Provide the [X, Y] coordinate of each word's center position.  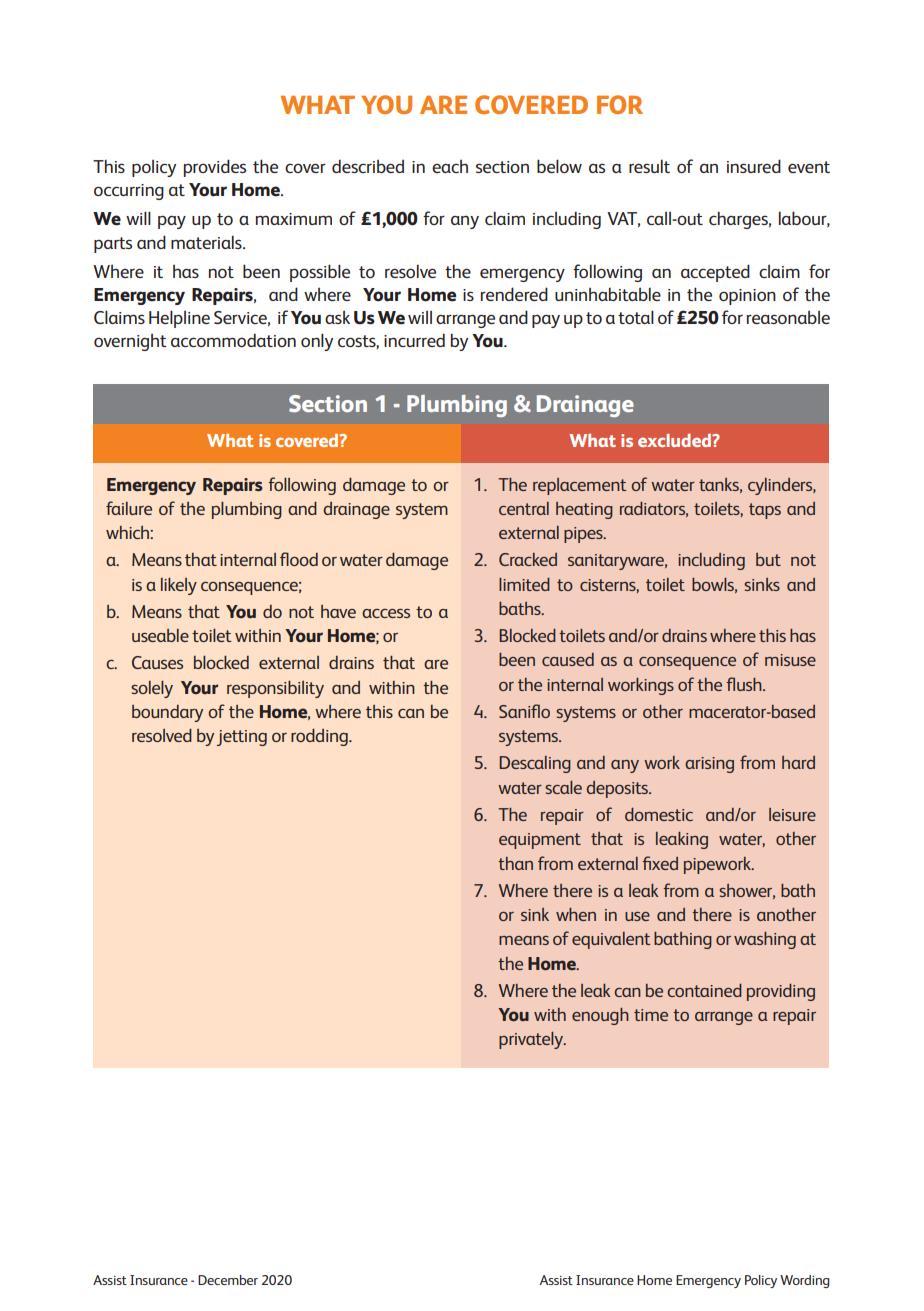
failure [129, 508]
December [228, 1280]
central [524, 508]
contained [704, 990]
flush [745, 684]
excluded [675, 440]
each [450, 166]
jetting [241, 738]
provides [215, 168]
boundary [167, 713]
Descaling [535, 764]
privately [532, 1040]
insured [754, 166]
